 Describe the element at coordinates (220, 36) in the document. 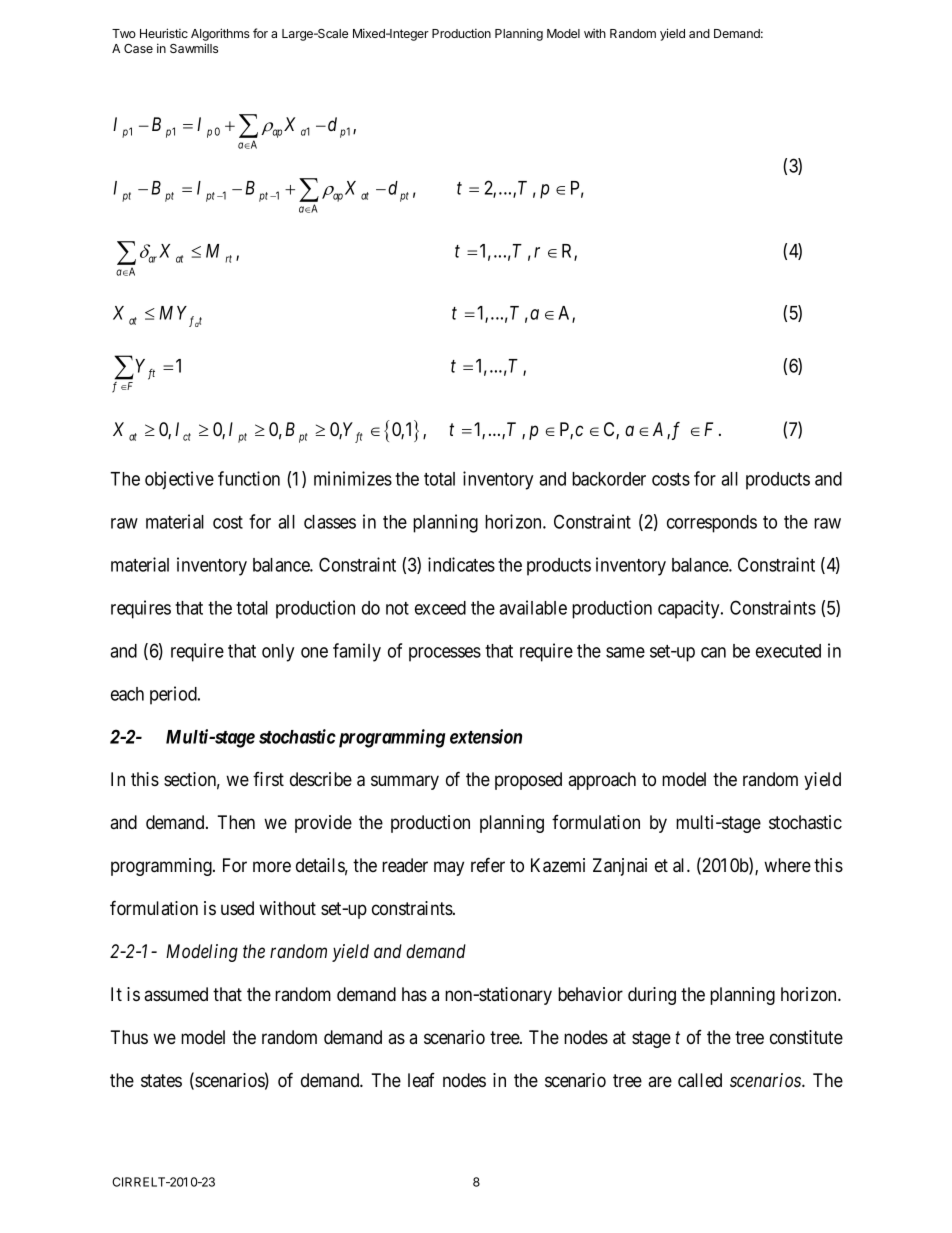

I see `Algorithms` at that location.
